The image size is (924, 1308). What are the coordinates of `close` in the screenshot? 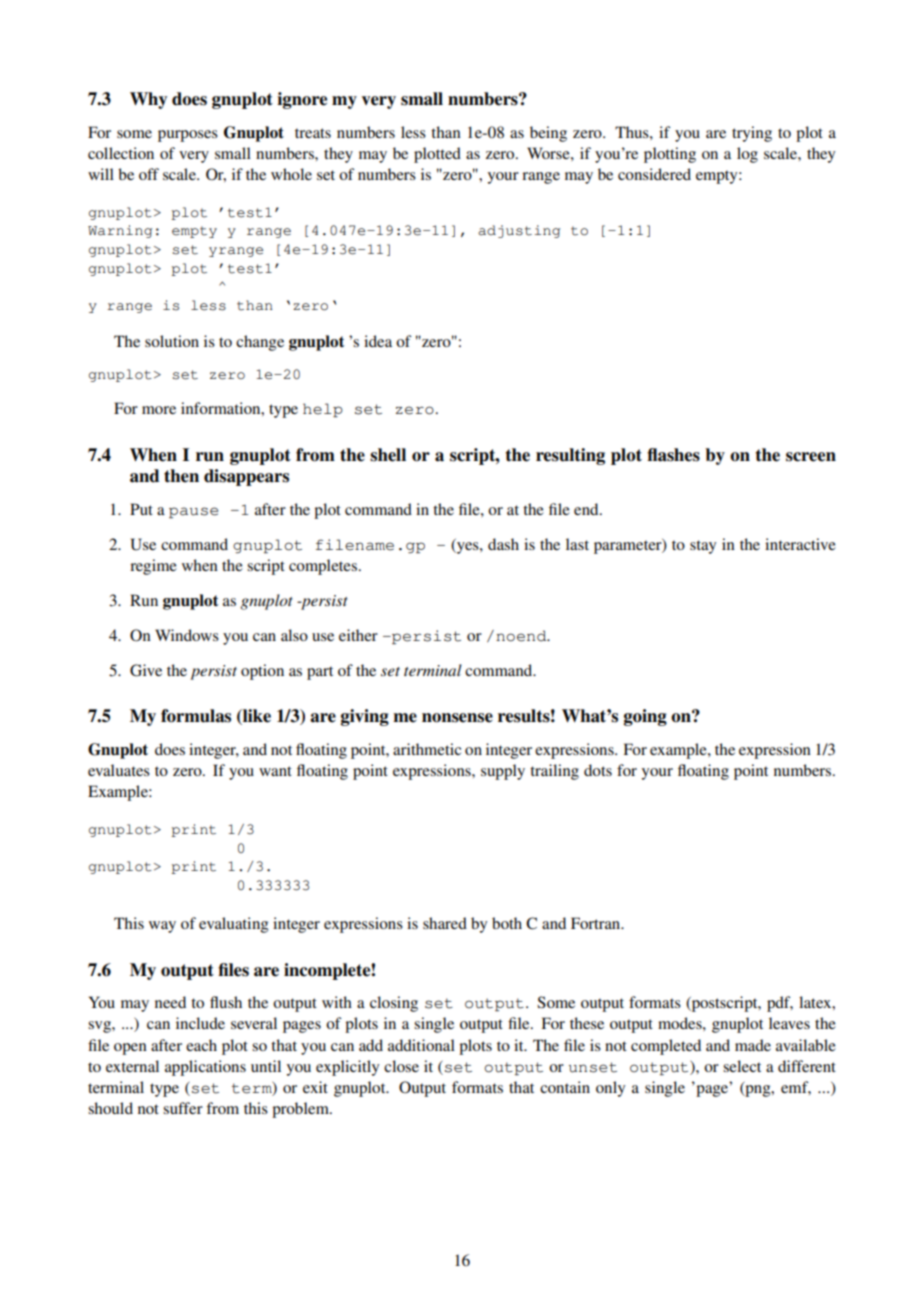 It's located at (401, 1066).
